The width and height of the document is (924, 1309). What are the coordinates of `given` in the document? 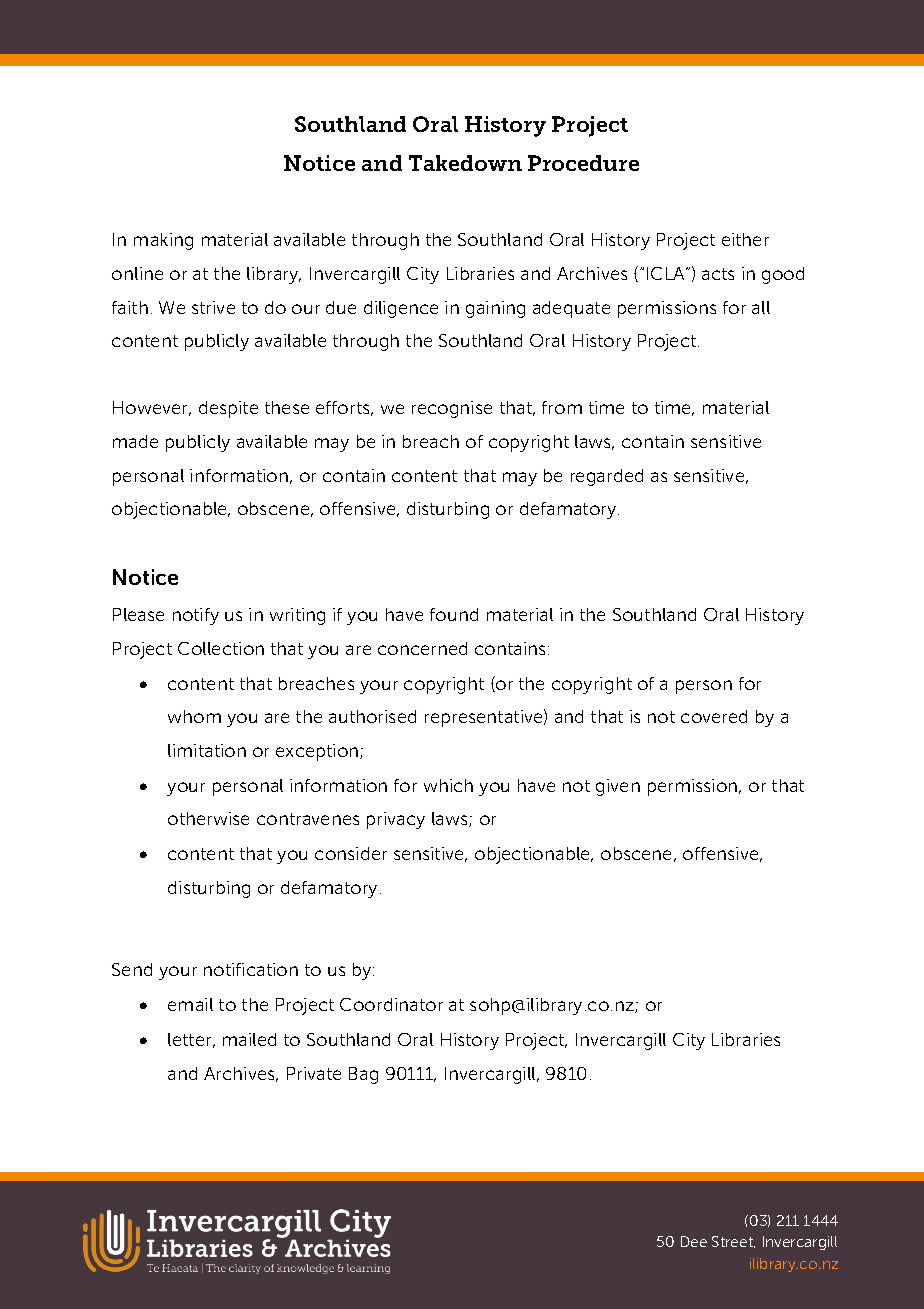 It's located at (618, 787).
